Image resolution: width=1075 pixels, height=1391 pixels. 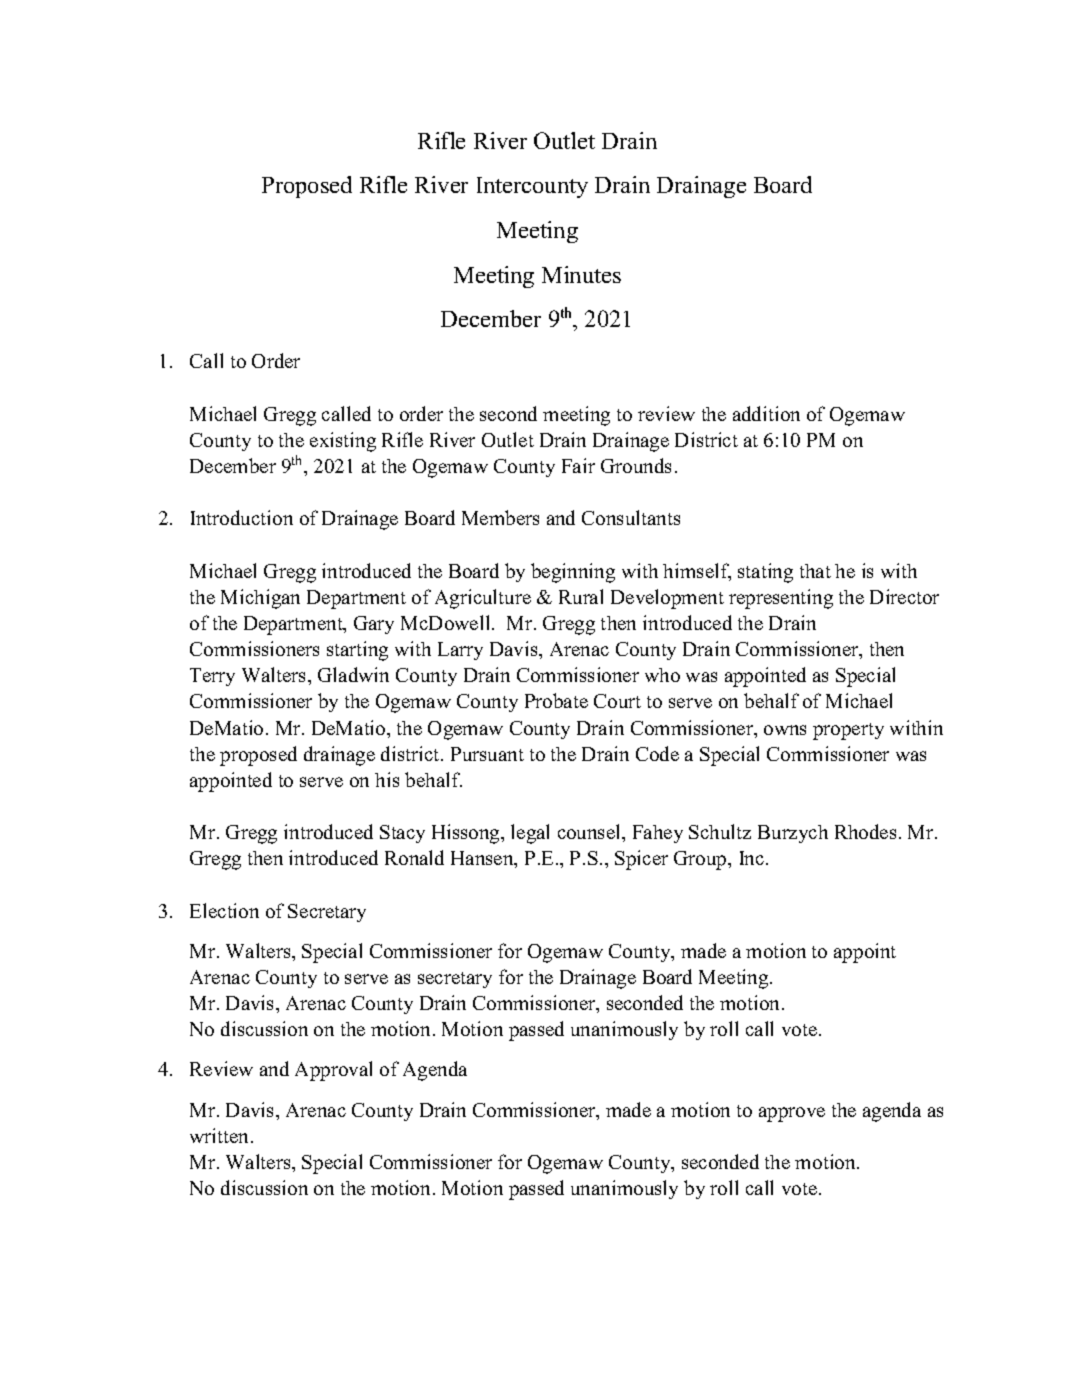 What do you see at coordinates (556, 700) in the image?
I see `Probate` at bounding box center [556, 700].
